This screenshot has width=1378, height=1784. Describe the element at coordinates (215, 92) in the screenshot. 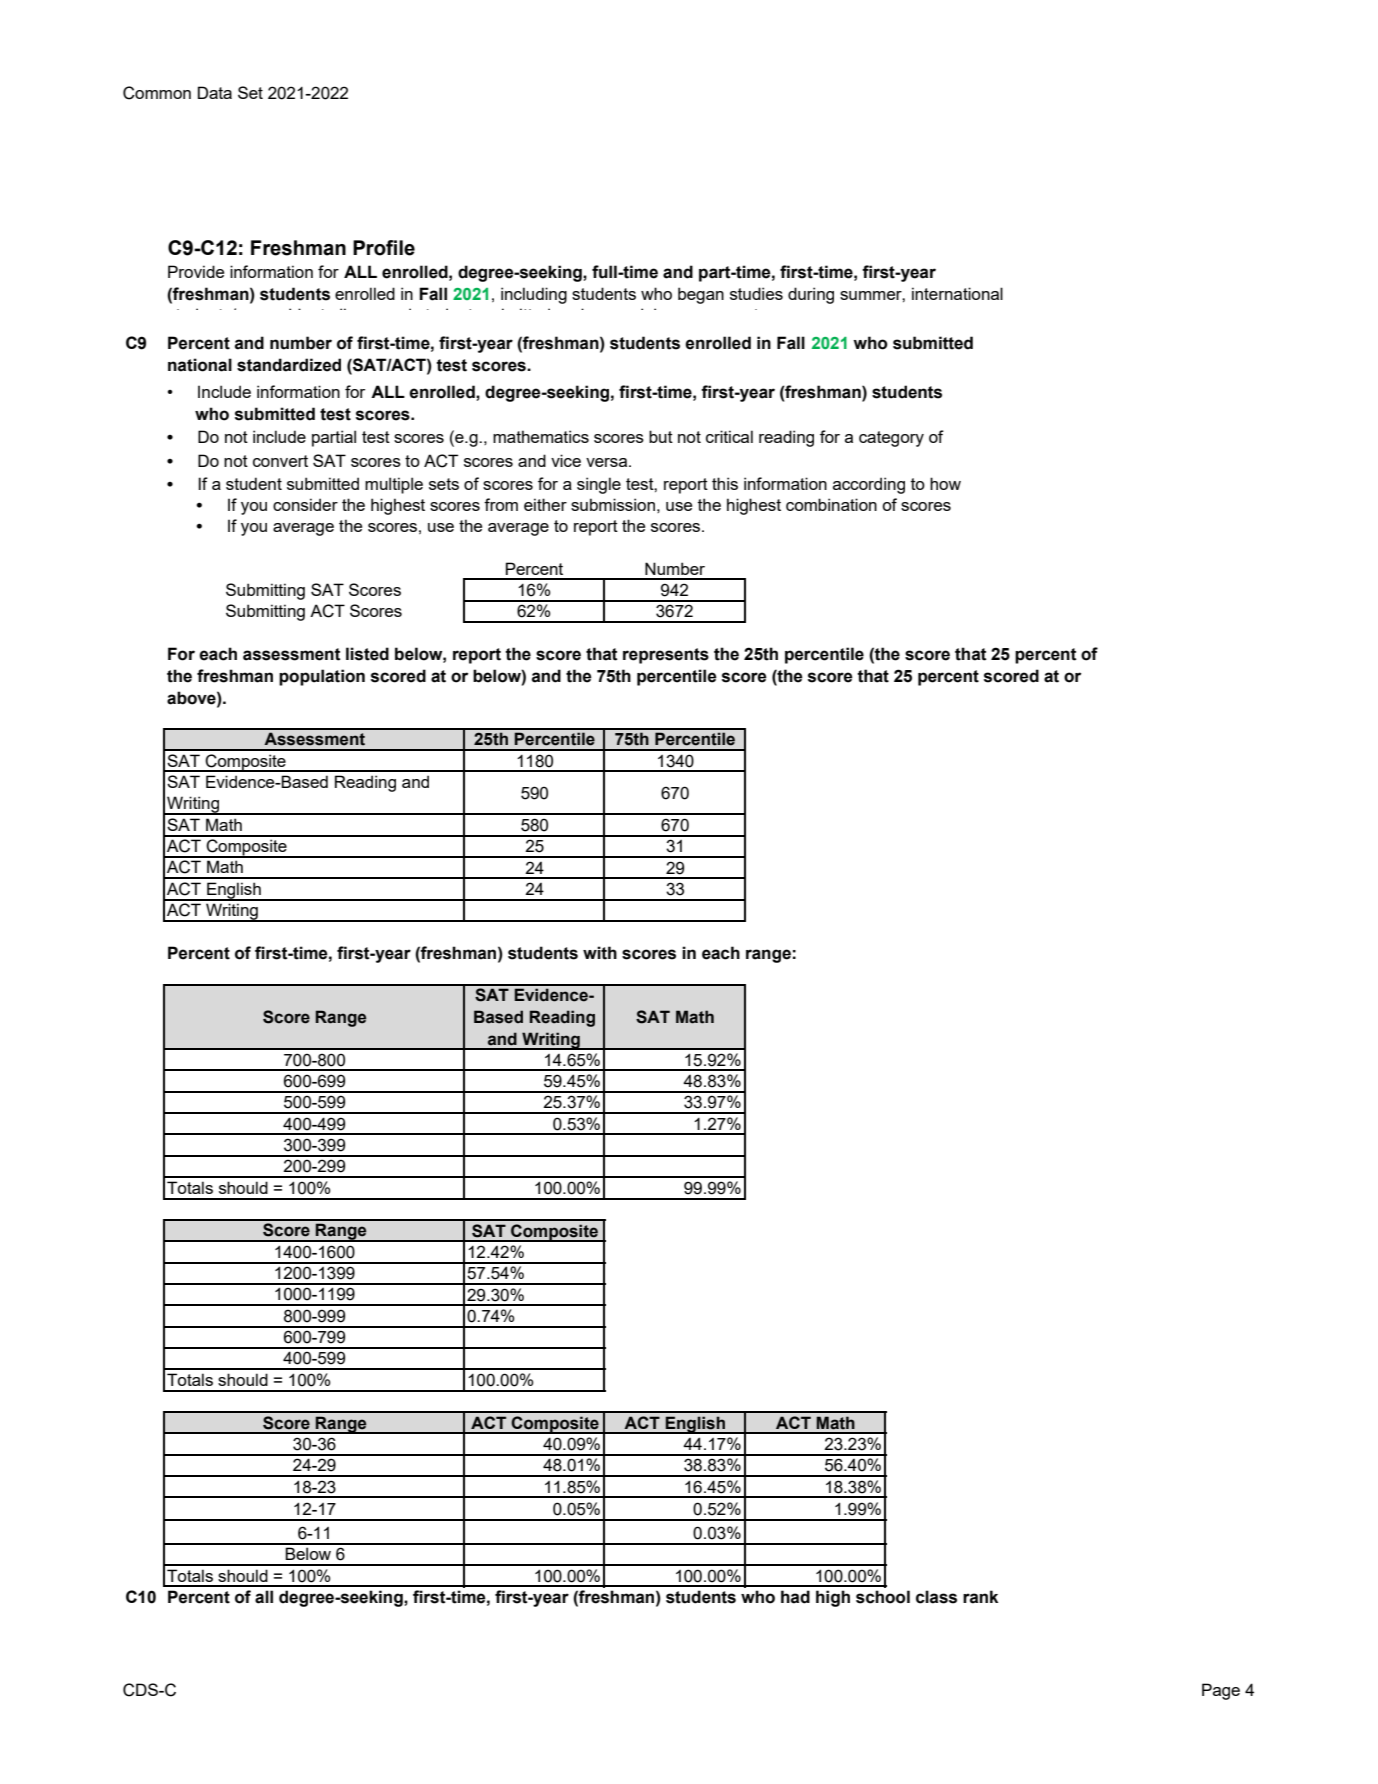

I see `Data` at that location.
